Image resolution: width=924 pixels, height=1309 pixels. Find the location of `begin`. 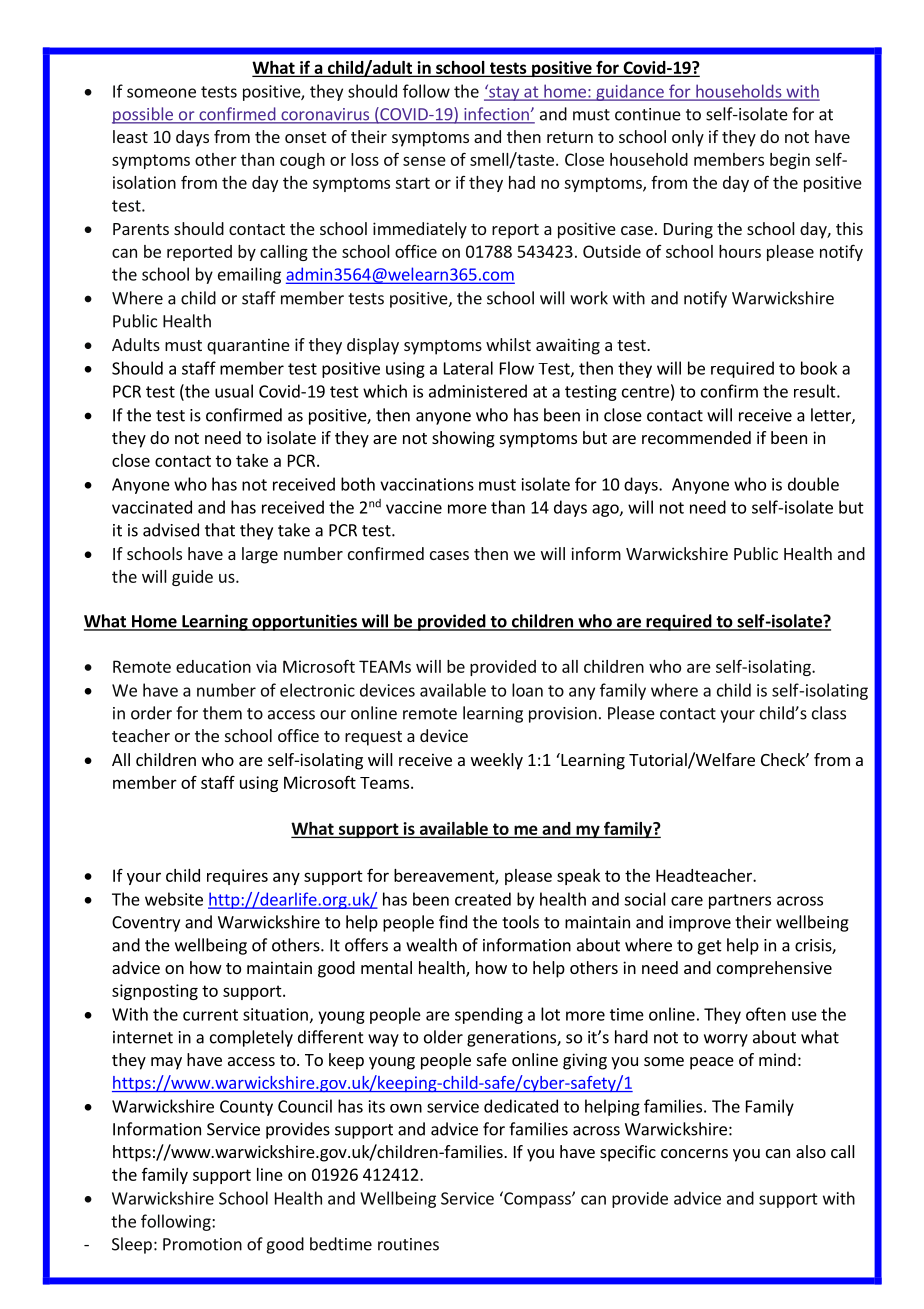

begin is located at coordinates (790, 161).
